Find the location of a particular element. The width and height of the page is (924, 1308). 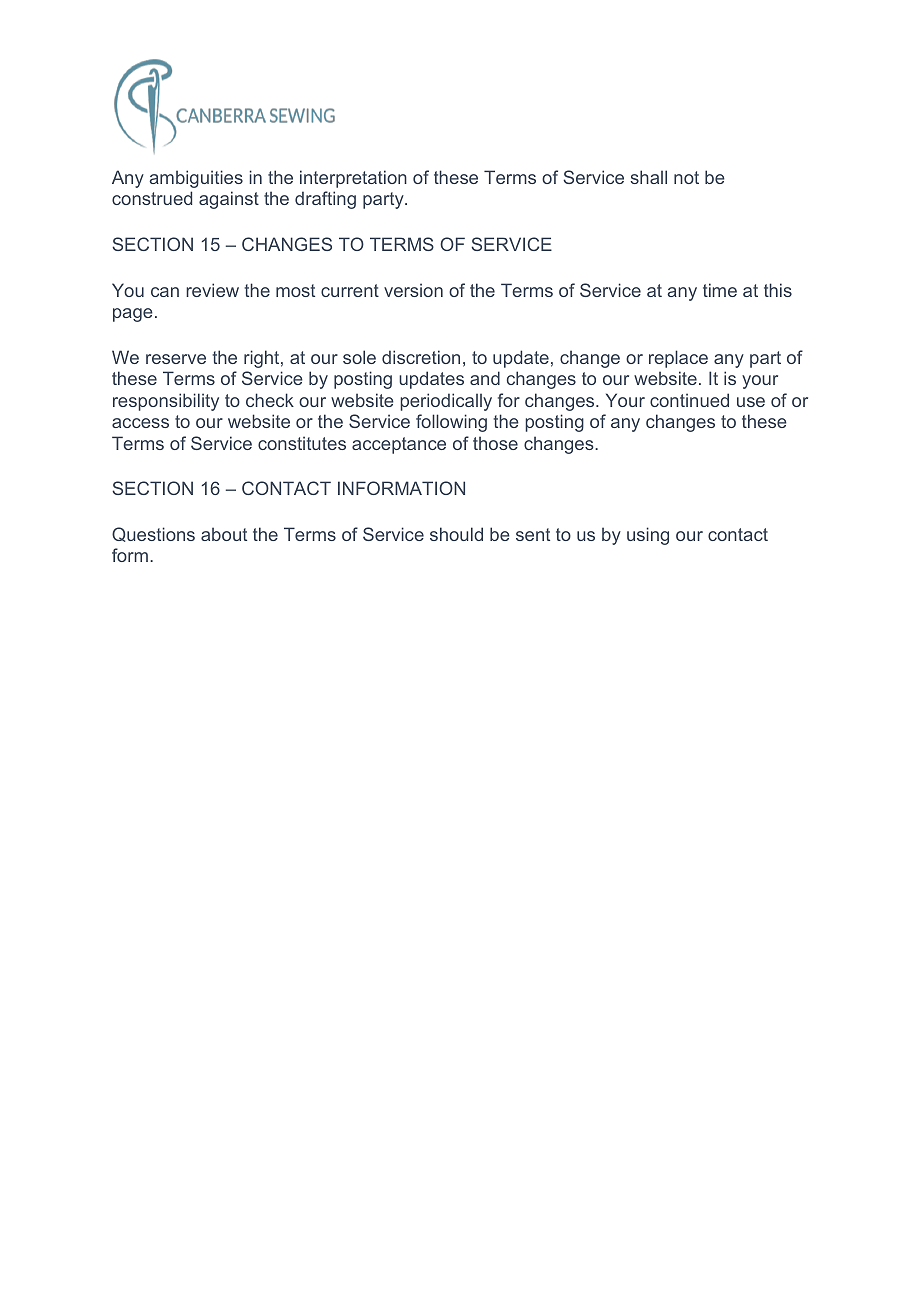

reserve is located at coordinates (176, 359).
